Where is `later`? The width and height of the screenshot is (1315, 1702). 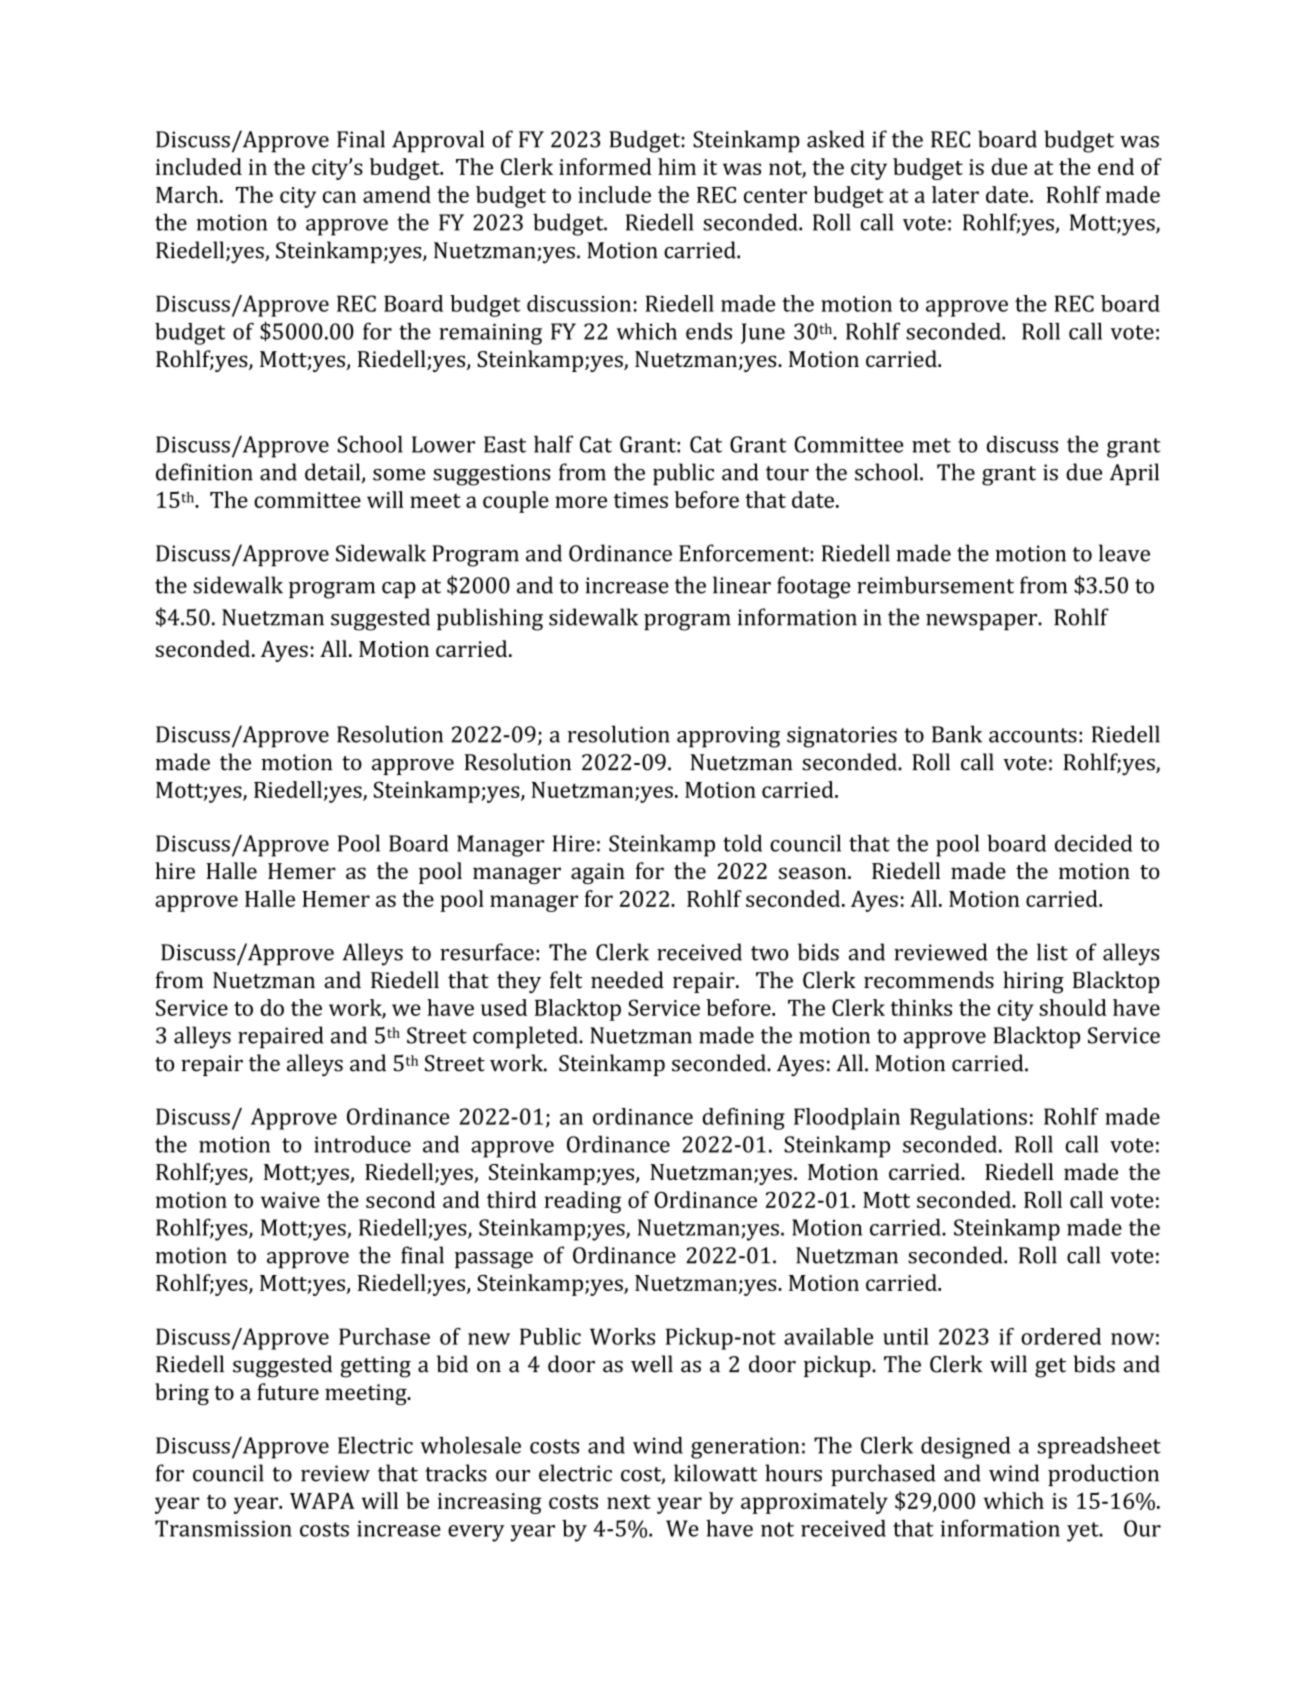 later is located at coordinates (955, 194).
